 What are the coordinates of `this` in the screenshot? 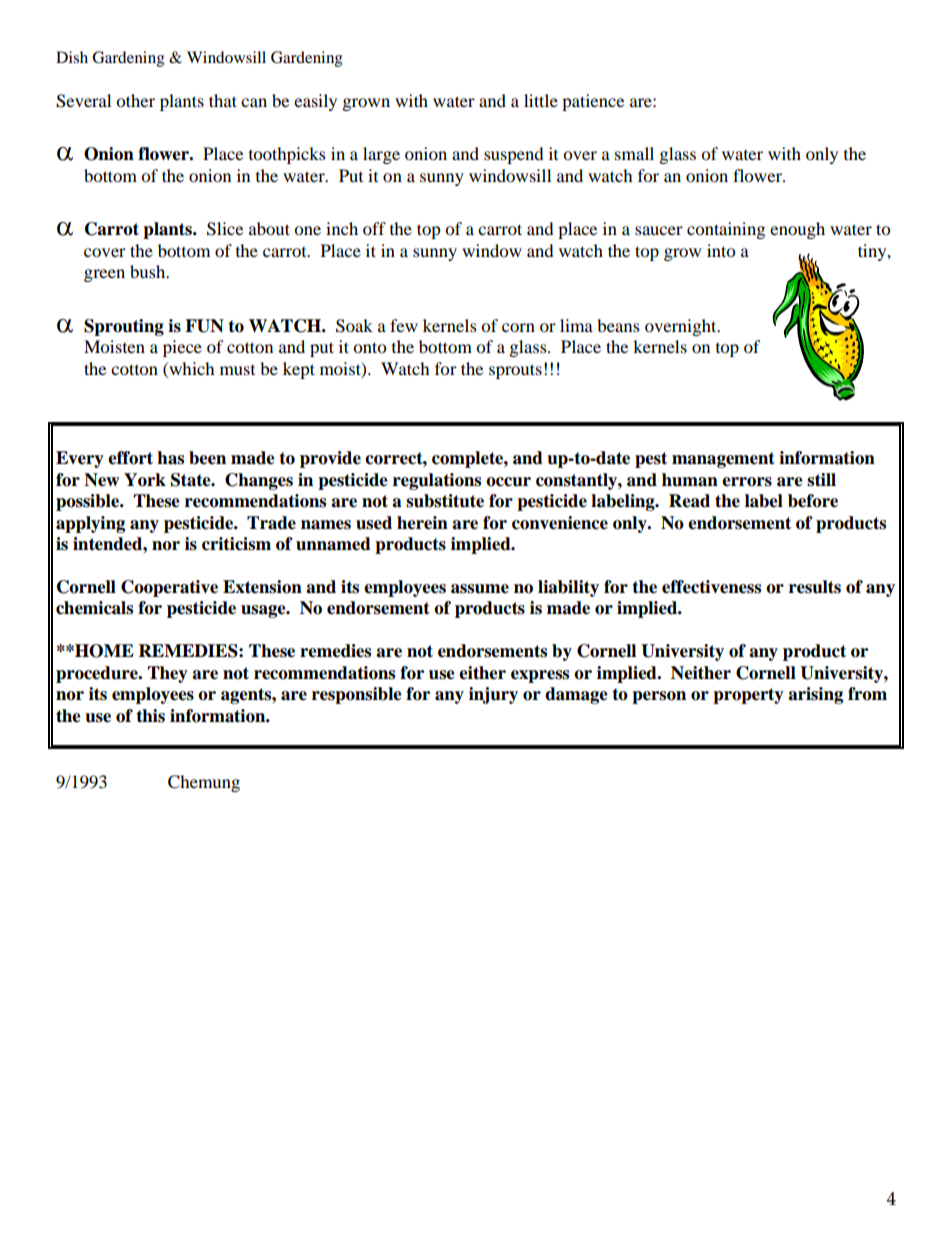 It's located at (150, 716).
